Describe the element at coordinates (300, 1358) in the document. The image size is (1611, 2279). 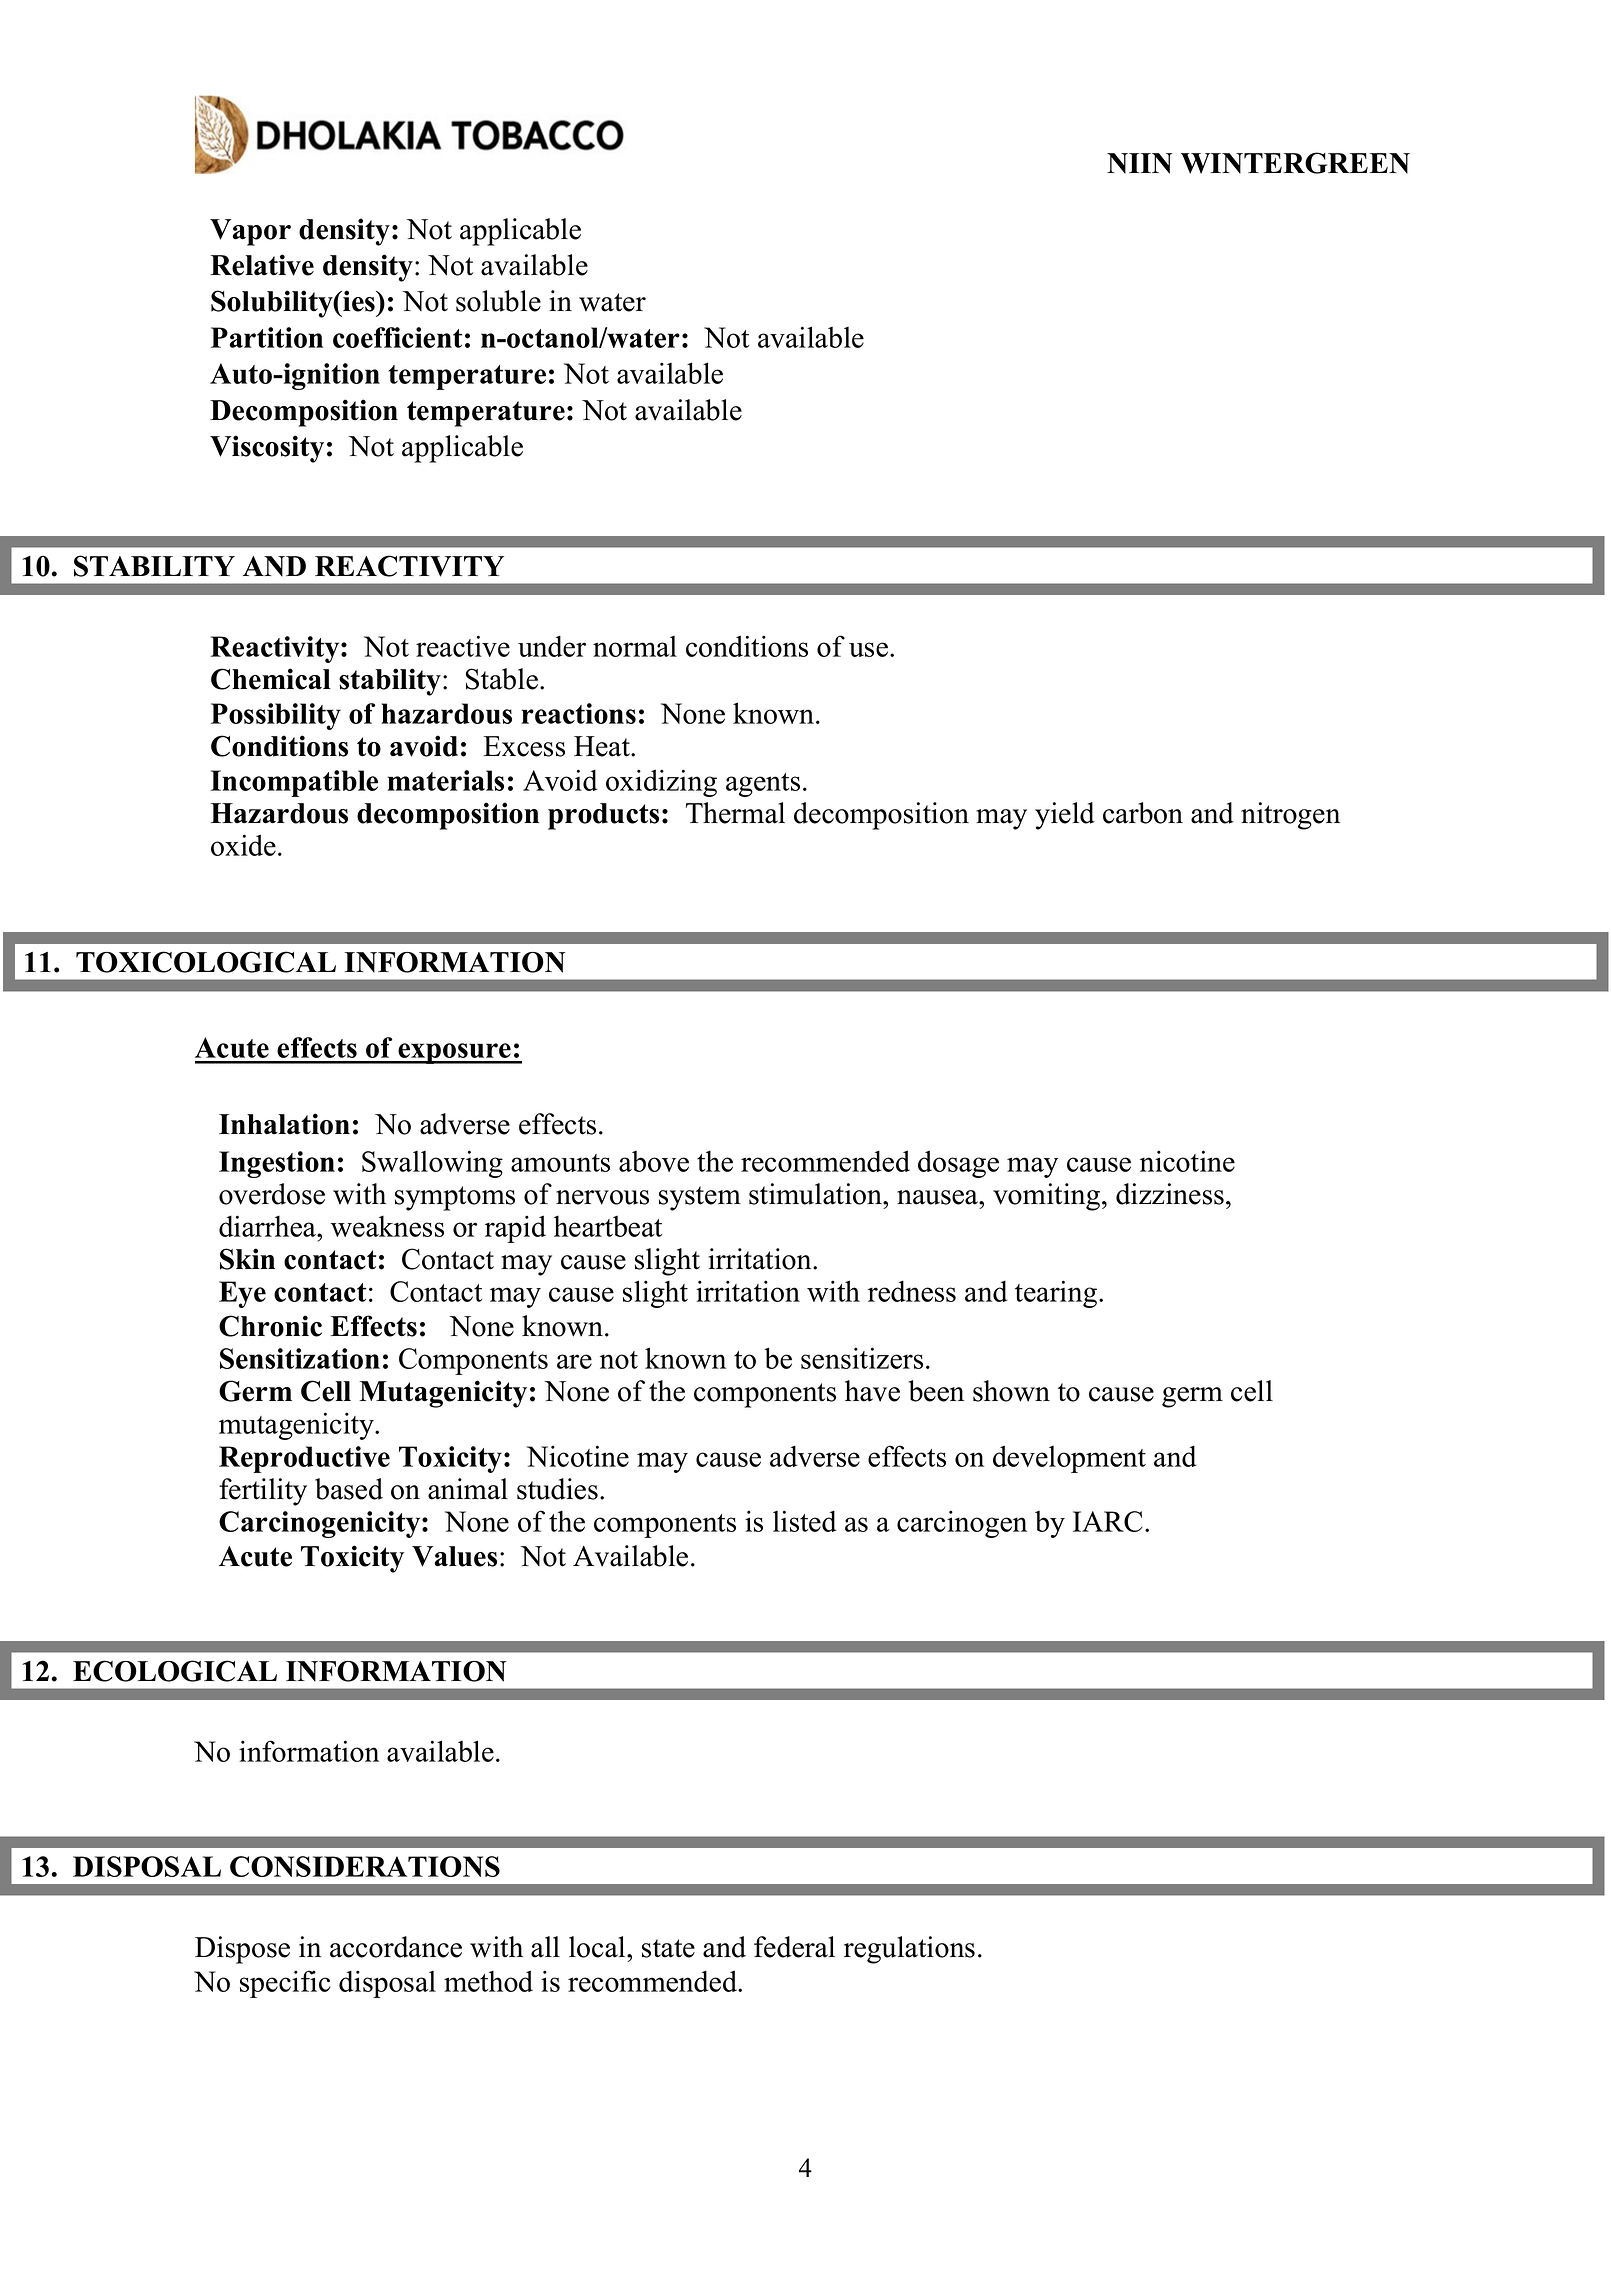
I see `Sensitization` at that location.
